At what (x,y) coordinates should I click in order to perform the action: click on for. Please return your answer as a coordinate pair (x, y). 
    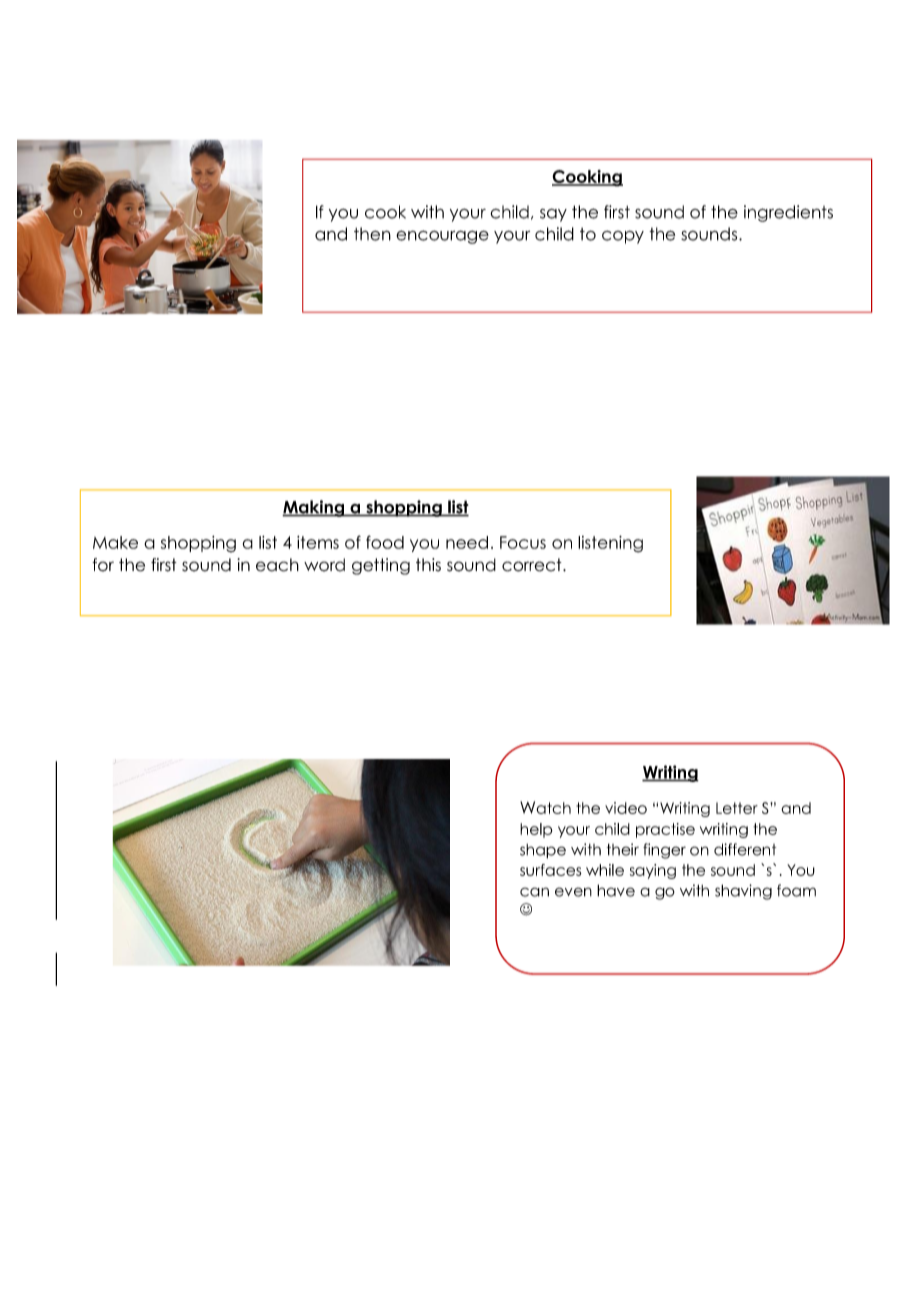
    Looking at the image, I should click on (103, 565).
